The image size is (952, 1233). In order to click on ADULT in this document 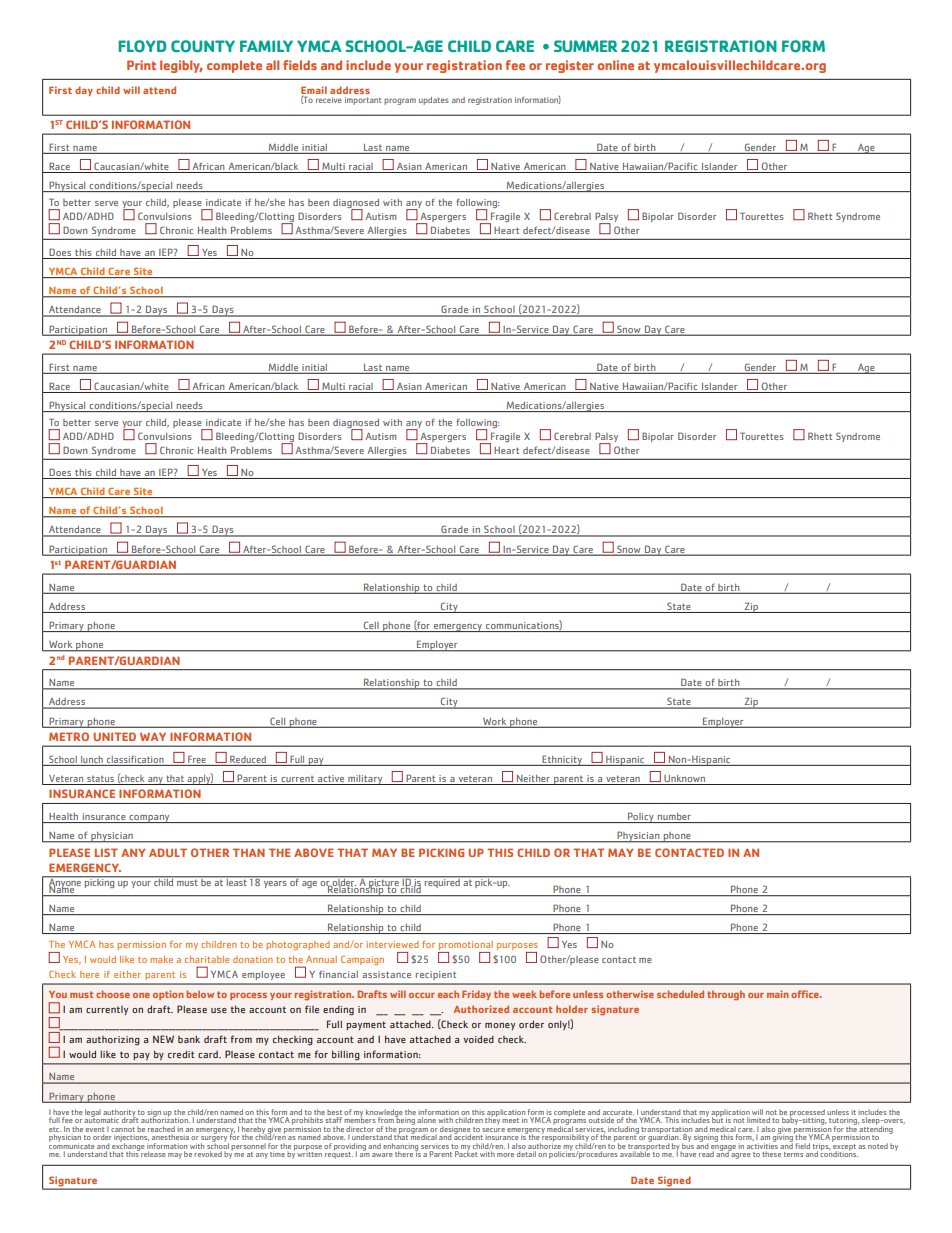, I will do `click(168, 852)`.
